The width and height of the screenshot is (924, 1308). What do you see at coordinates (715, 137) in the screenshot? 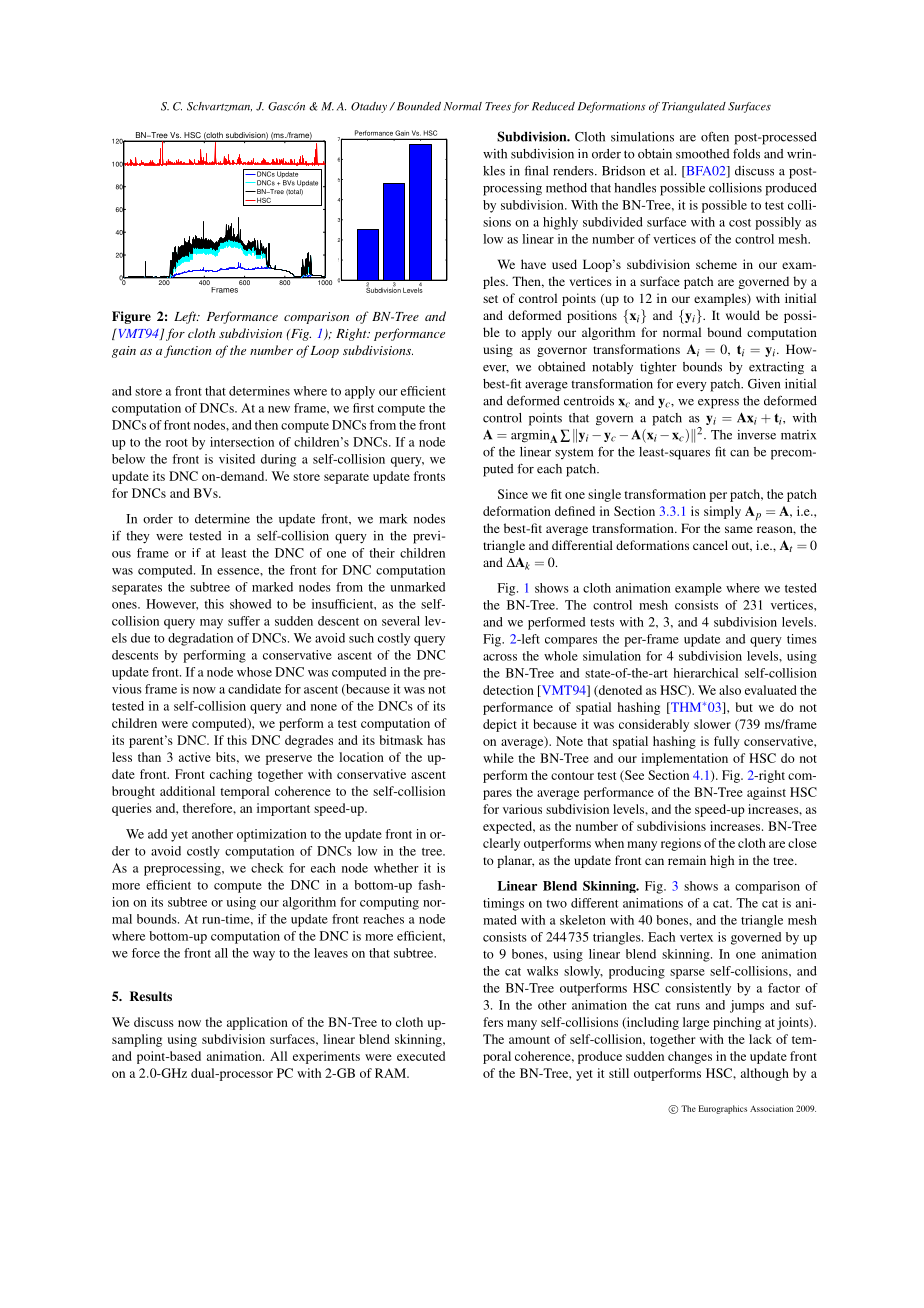
I see `often` at bounding box center [715, 137].
